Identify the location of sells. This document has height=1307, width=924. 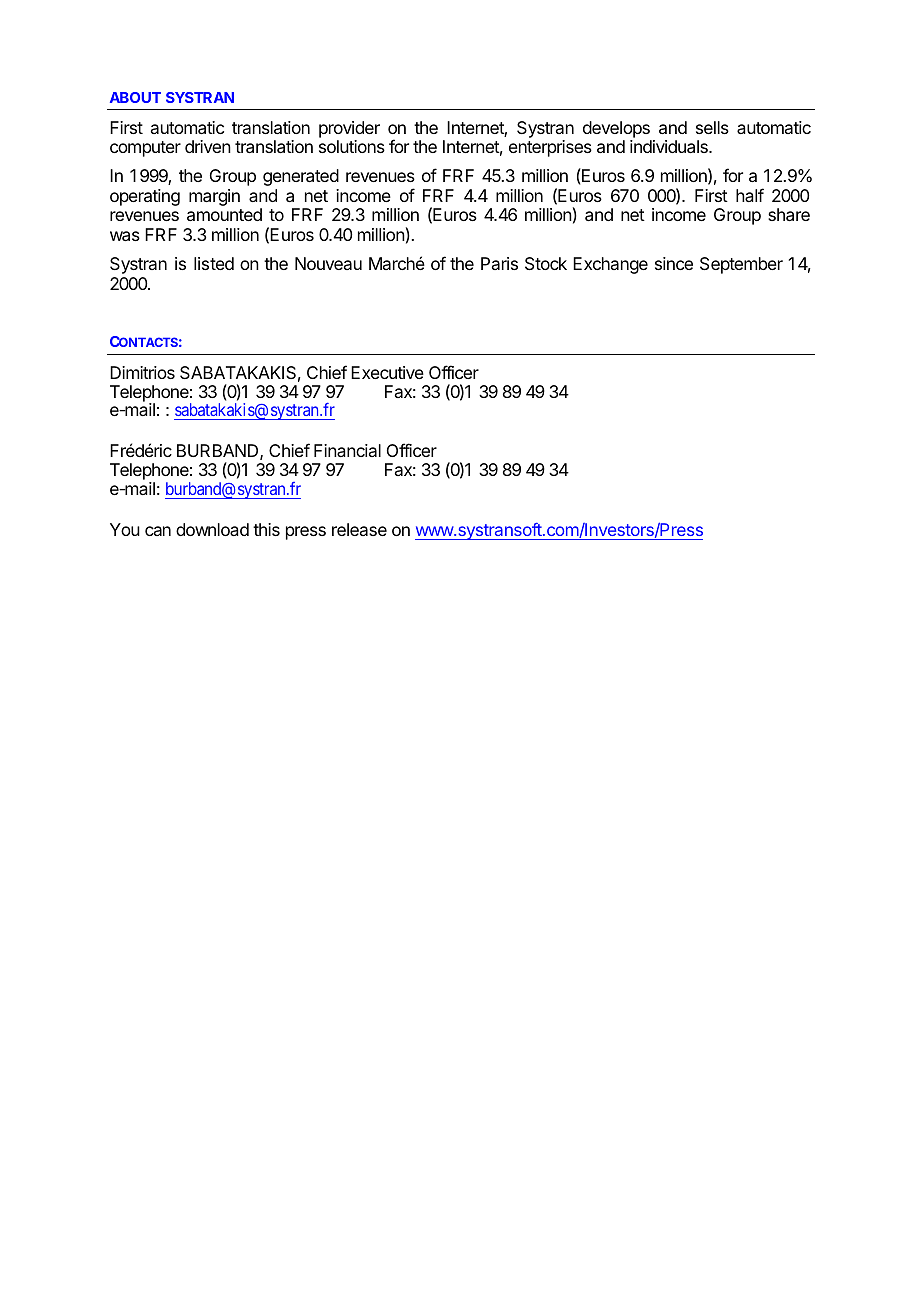
(712, 127).
